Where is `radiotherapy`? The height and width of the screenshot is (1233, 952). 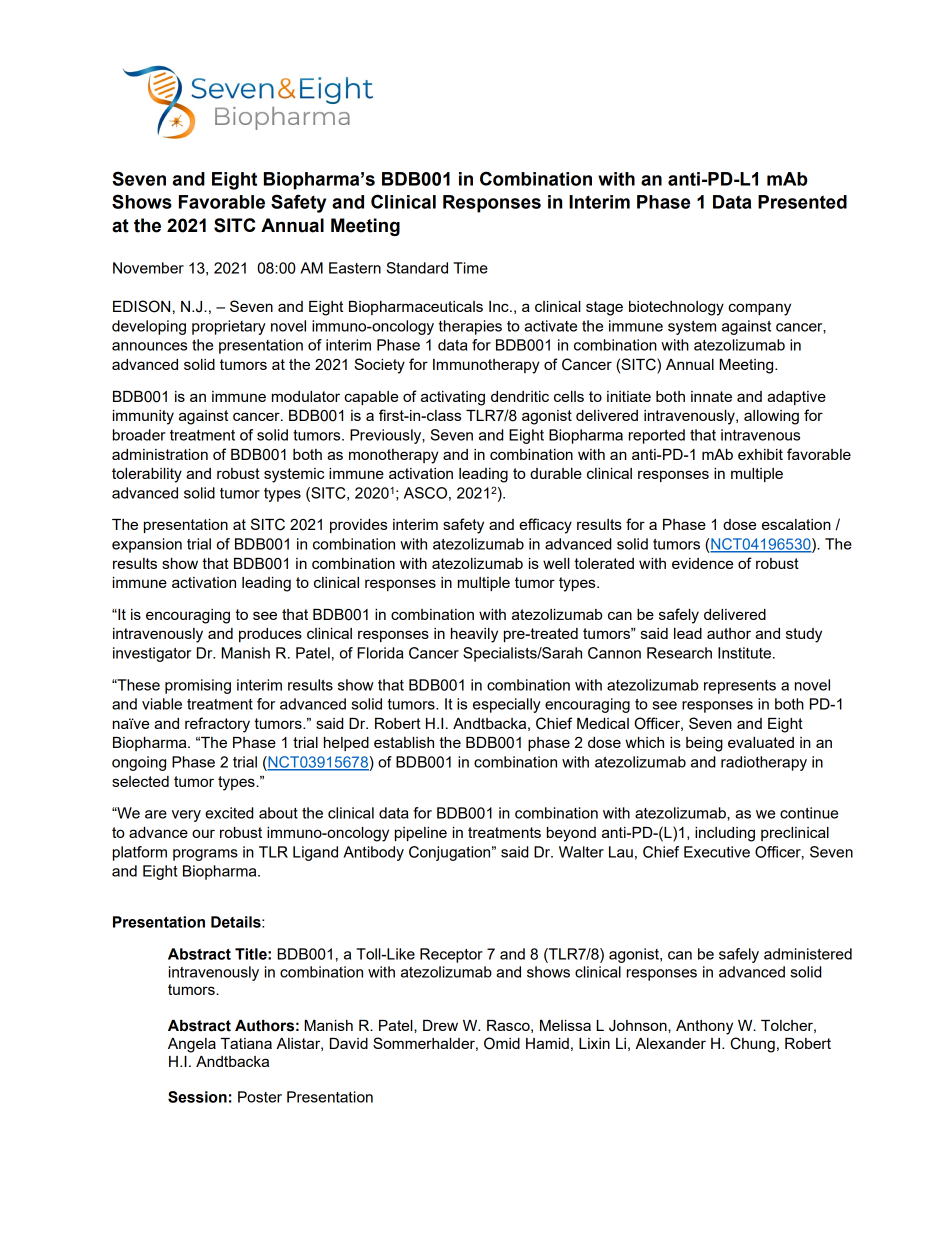
radiotherapy is located at coordinates (764, 763).
